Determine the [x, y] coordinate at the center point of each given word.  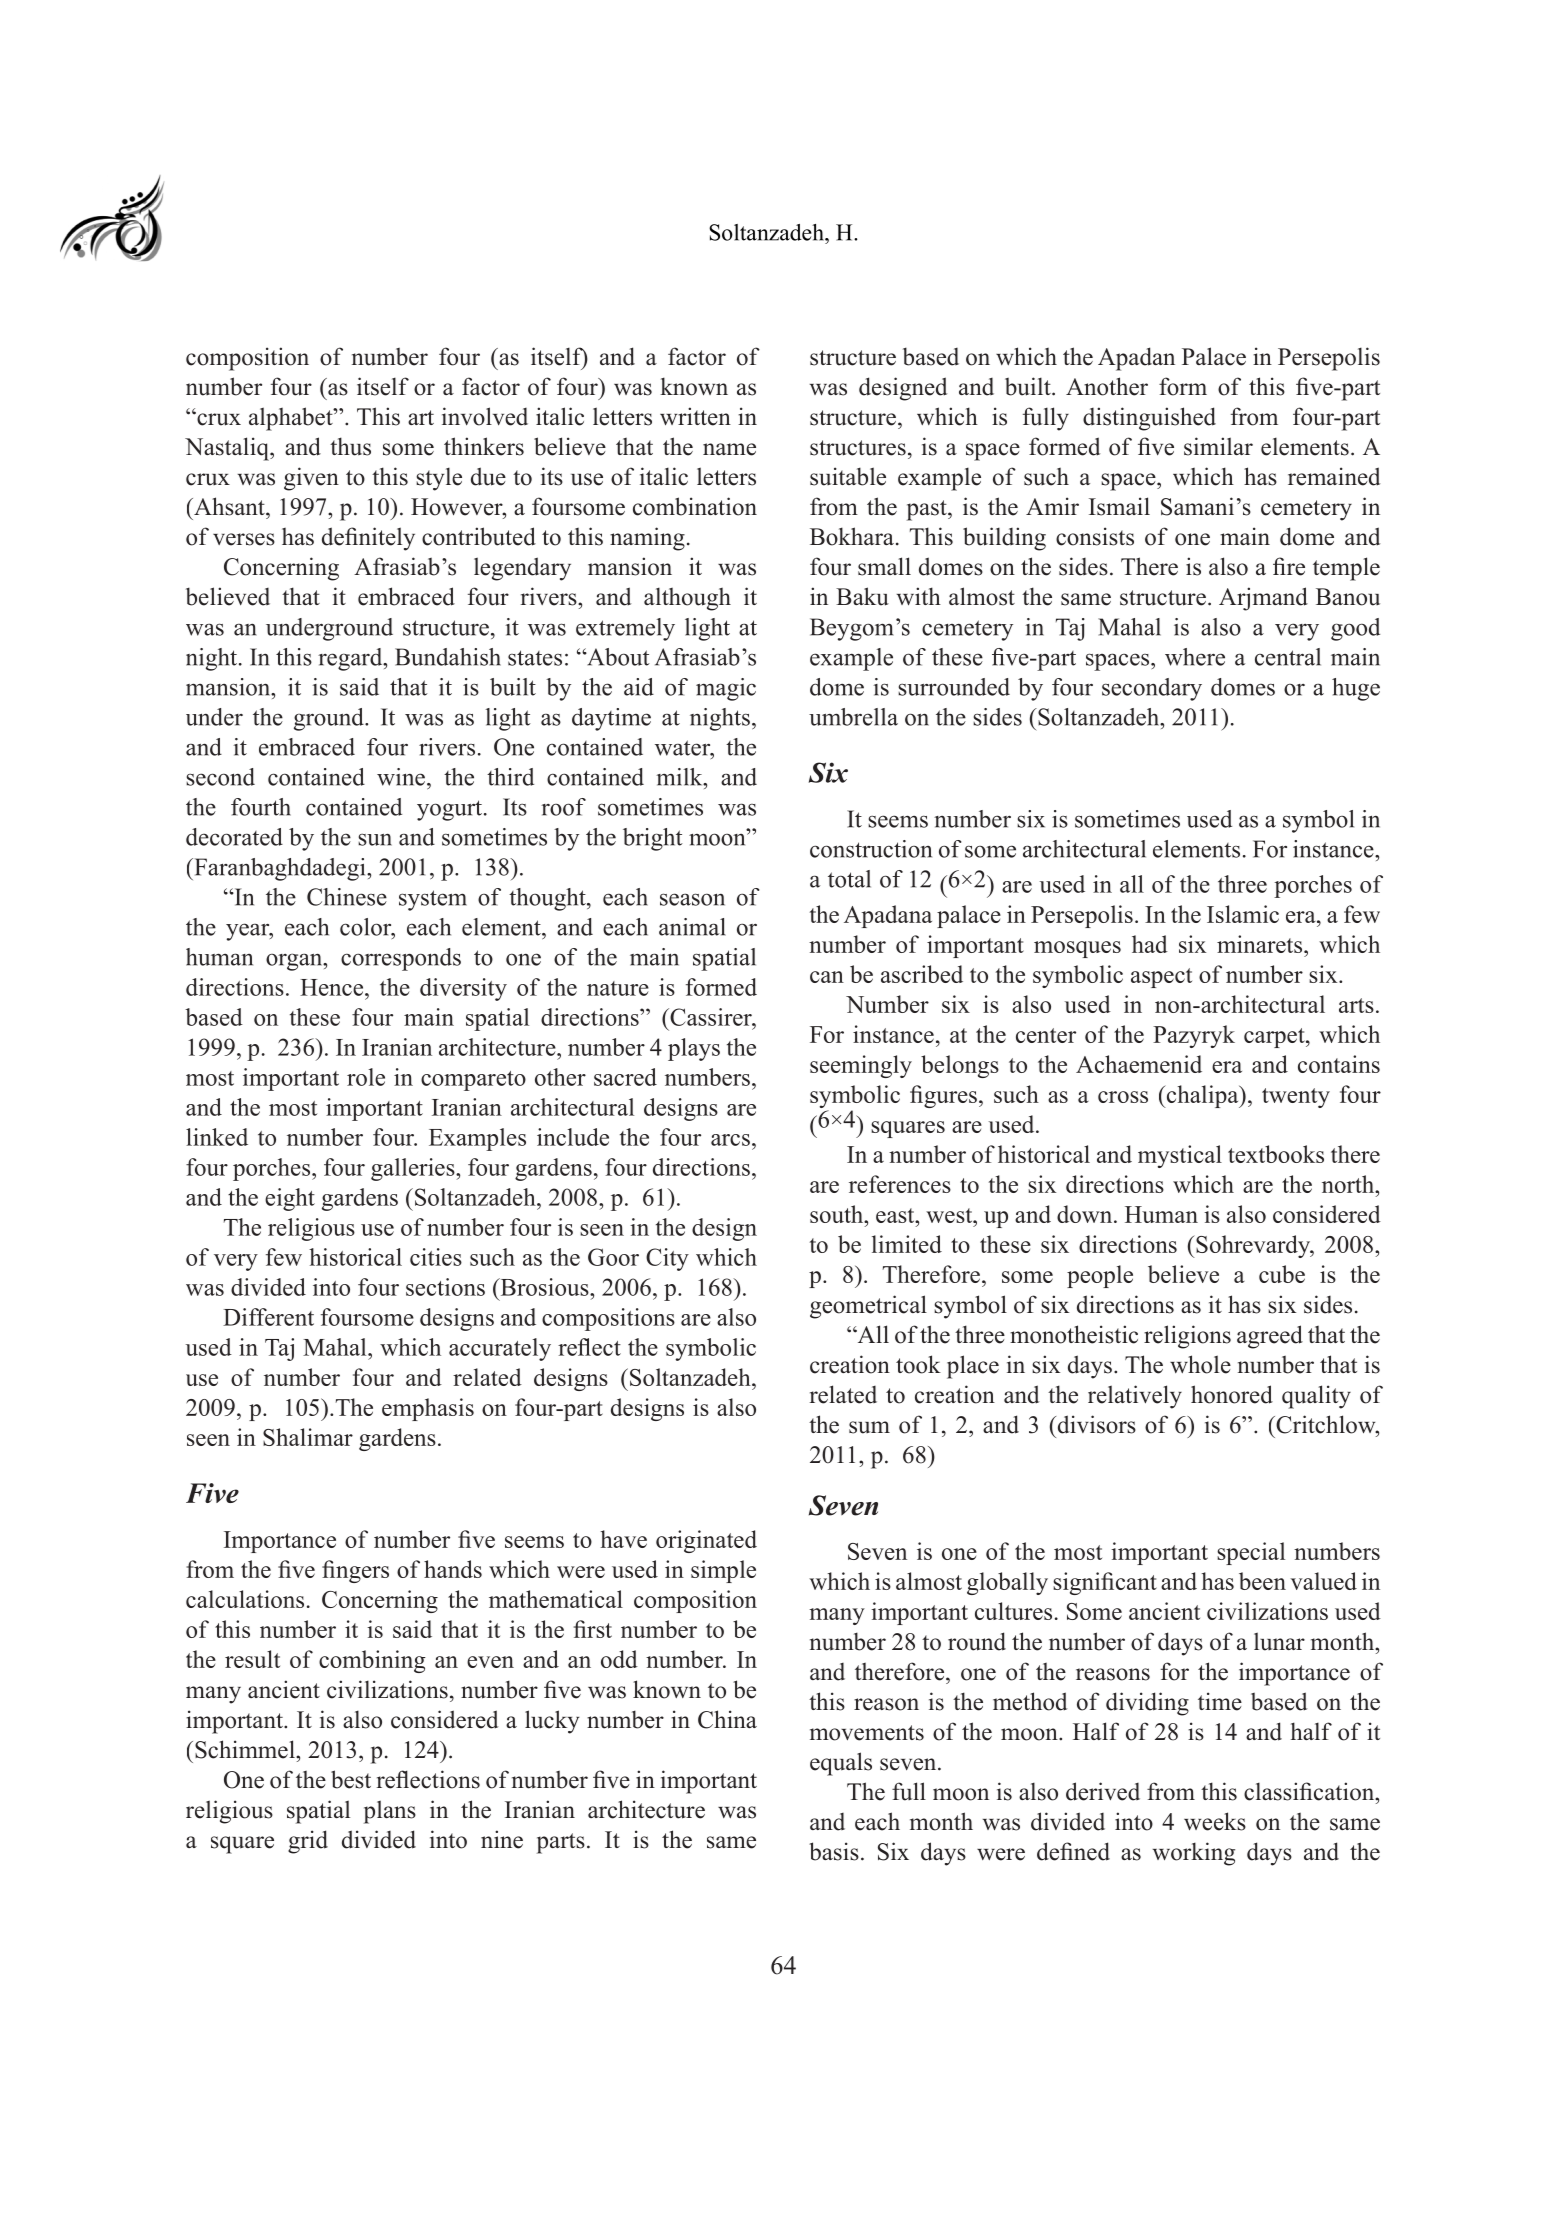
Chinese [347, 897]
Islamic [1243, 914]
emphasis [428, 1409]
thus [350, 446]
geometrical [868, 1307]
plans [390, 1812]
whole [1200, 1364]
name [729, 449]
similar [1218, 446]
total [849, 879]
